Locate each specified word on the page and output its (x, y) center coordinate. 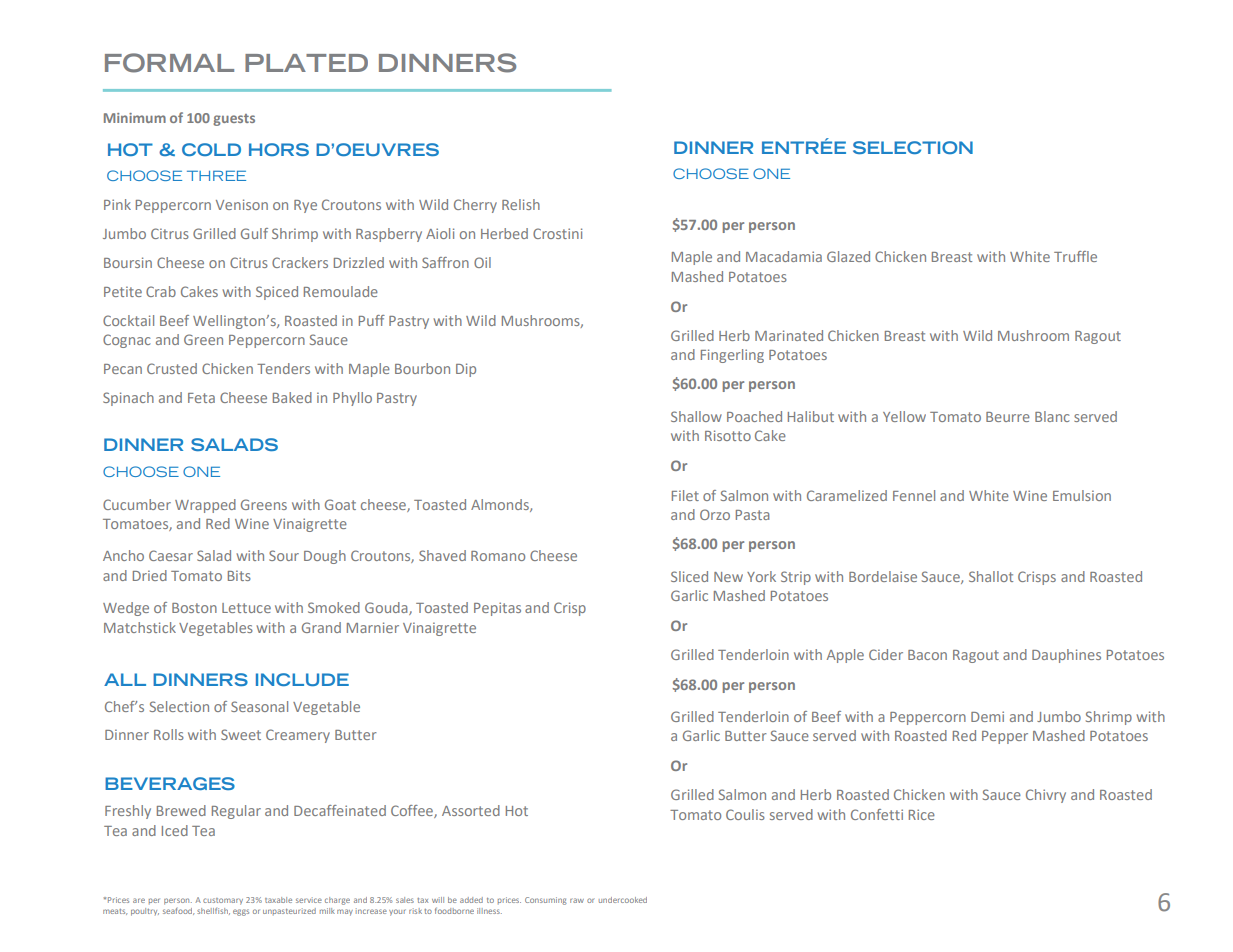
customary (223, 901)
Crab (161, 291)
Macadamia (784, 256)
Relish (521, 204)
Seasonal (259, 706)
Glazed (848, 256)
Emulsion (1082, 495)
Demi (987, 716)
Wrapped (205, 506)
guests (234, 120)
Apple (845, 656)
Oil (482, 262)
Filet (685, 495)
